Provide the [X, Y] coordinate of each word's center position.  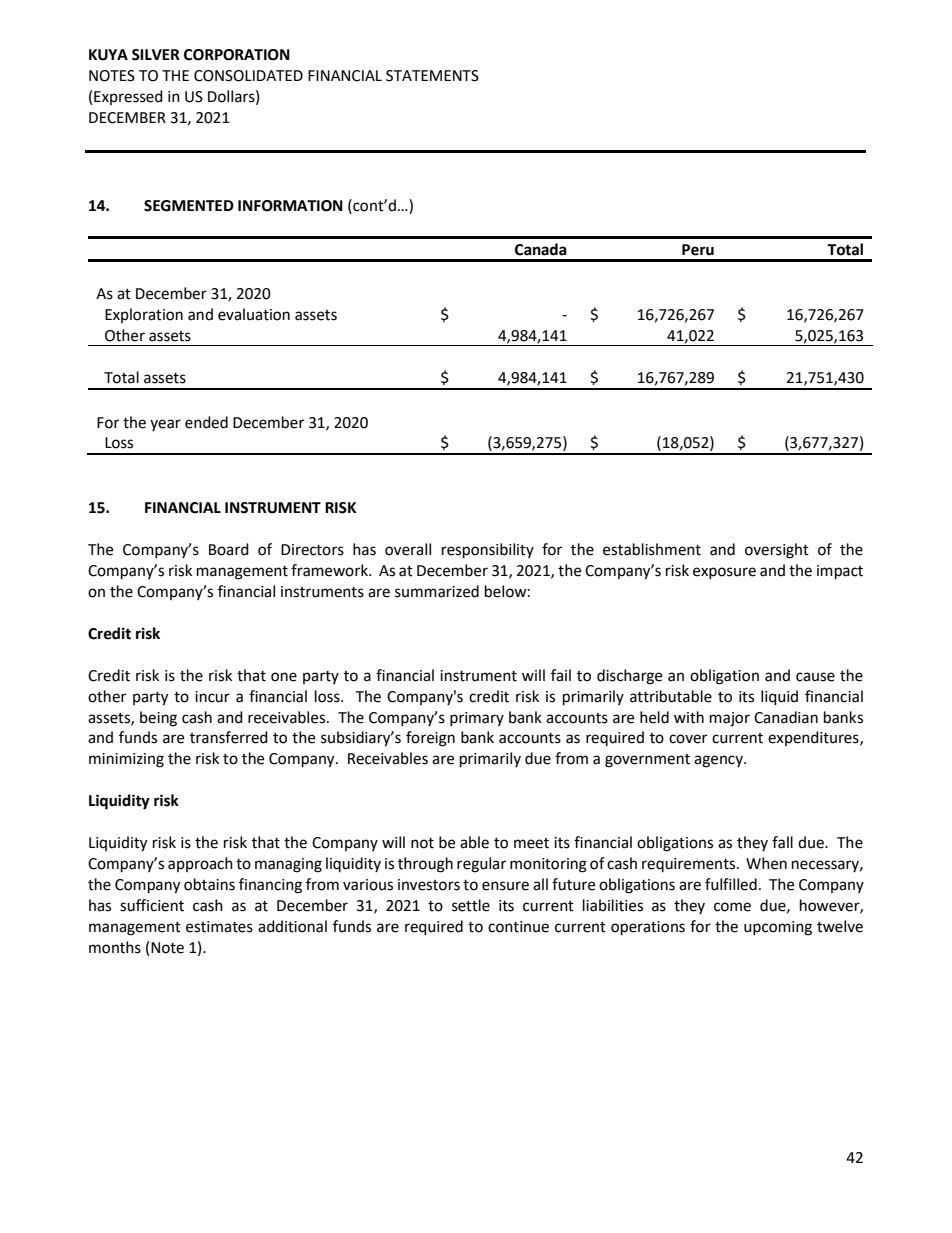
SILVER [156, 55]
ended [206, 422]
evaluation [254, 314]
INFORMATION [290, 206]
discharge [629, 677]
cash [208, 905]
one [284, 677]
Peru [698, 250]
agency [719, 761]
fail [561, 675]
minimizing [126, 760]
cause [815, 677]
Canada [541, 249]
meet [531, 843]
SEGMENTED [189, 206]
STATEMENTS [432, 76]
